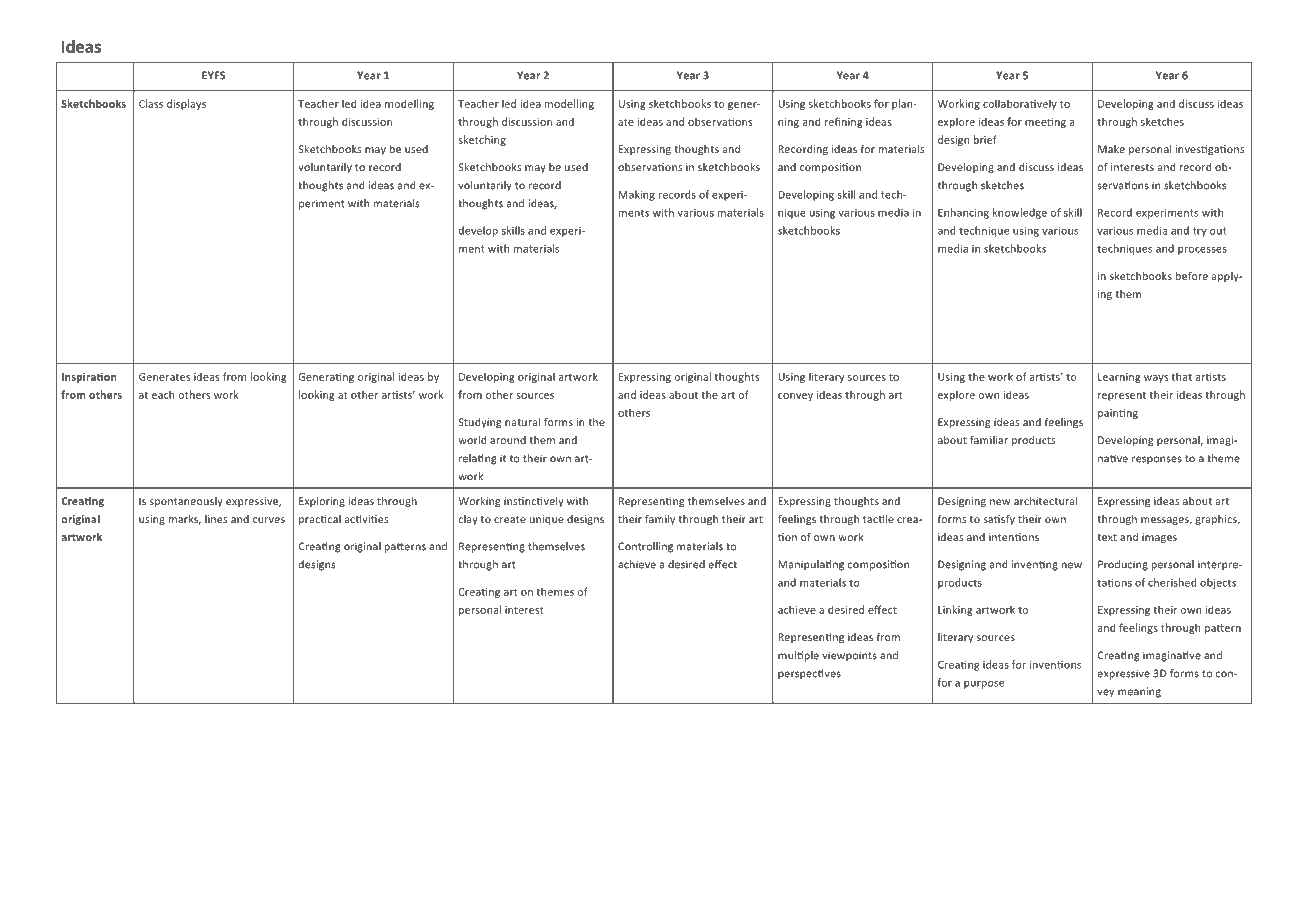 The width and height of the screenshot is (1308, 924). Describe the element at coordinates (795, 397) in the screenshot. I see `convey` at that location.
